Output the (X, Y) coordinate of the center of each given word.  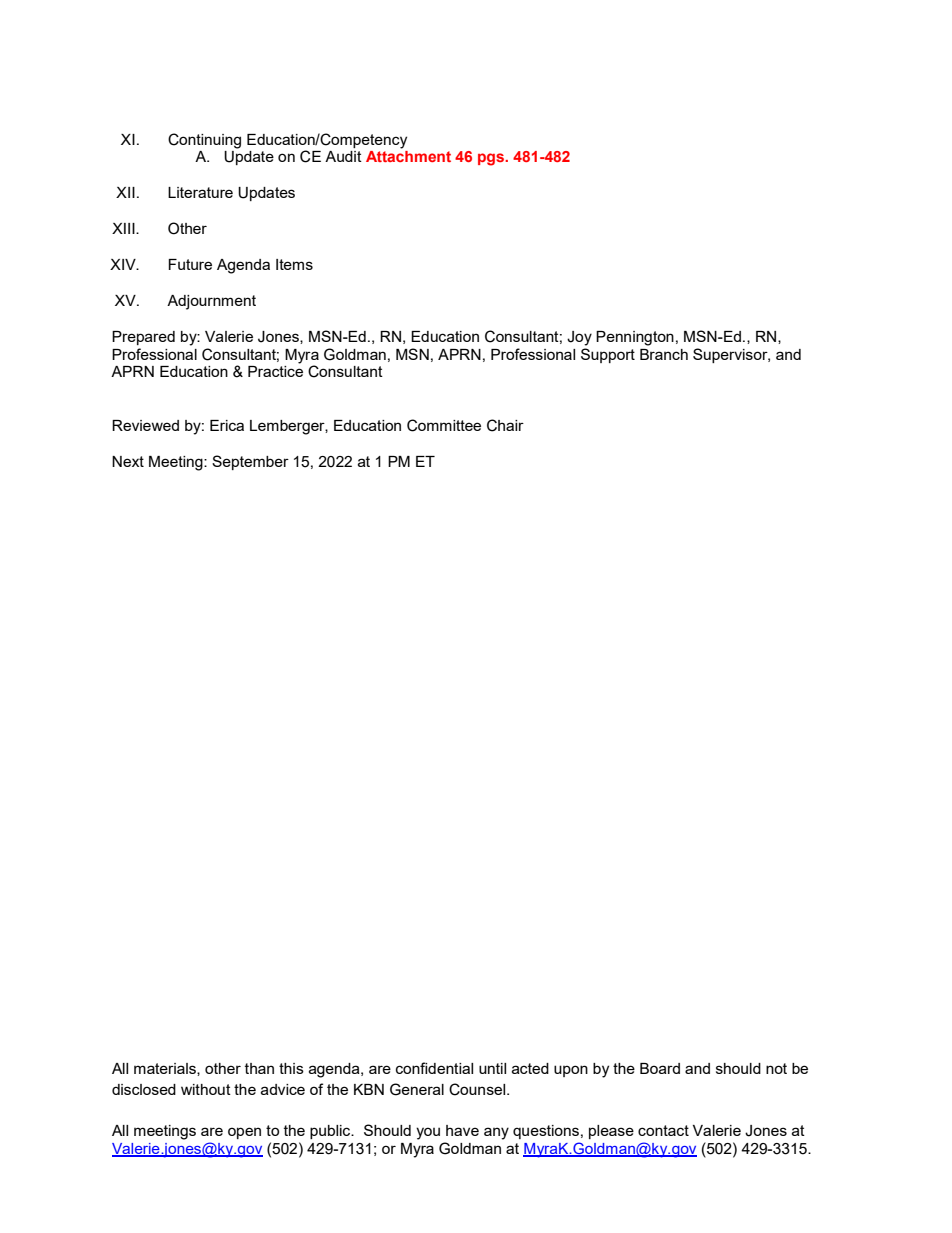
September (250, 462)
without (206, 1089)
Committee (444, 425)
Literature (200, 192)
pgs (492, 159)
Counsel (478, 1089)
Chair (505, 425)
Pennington (635, 338)
